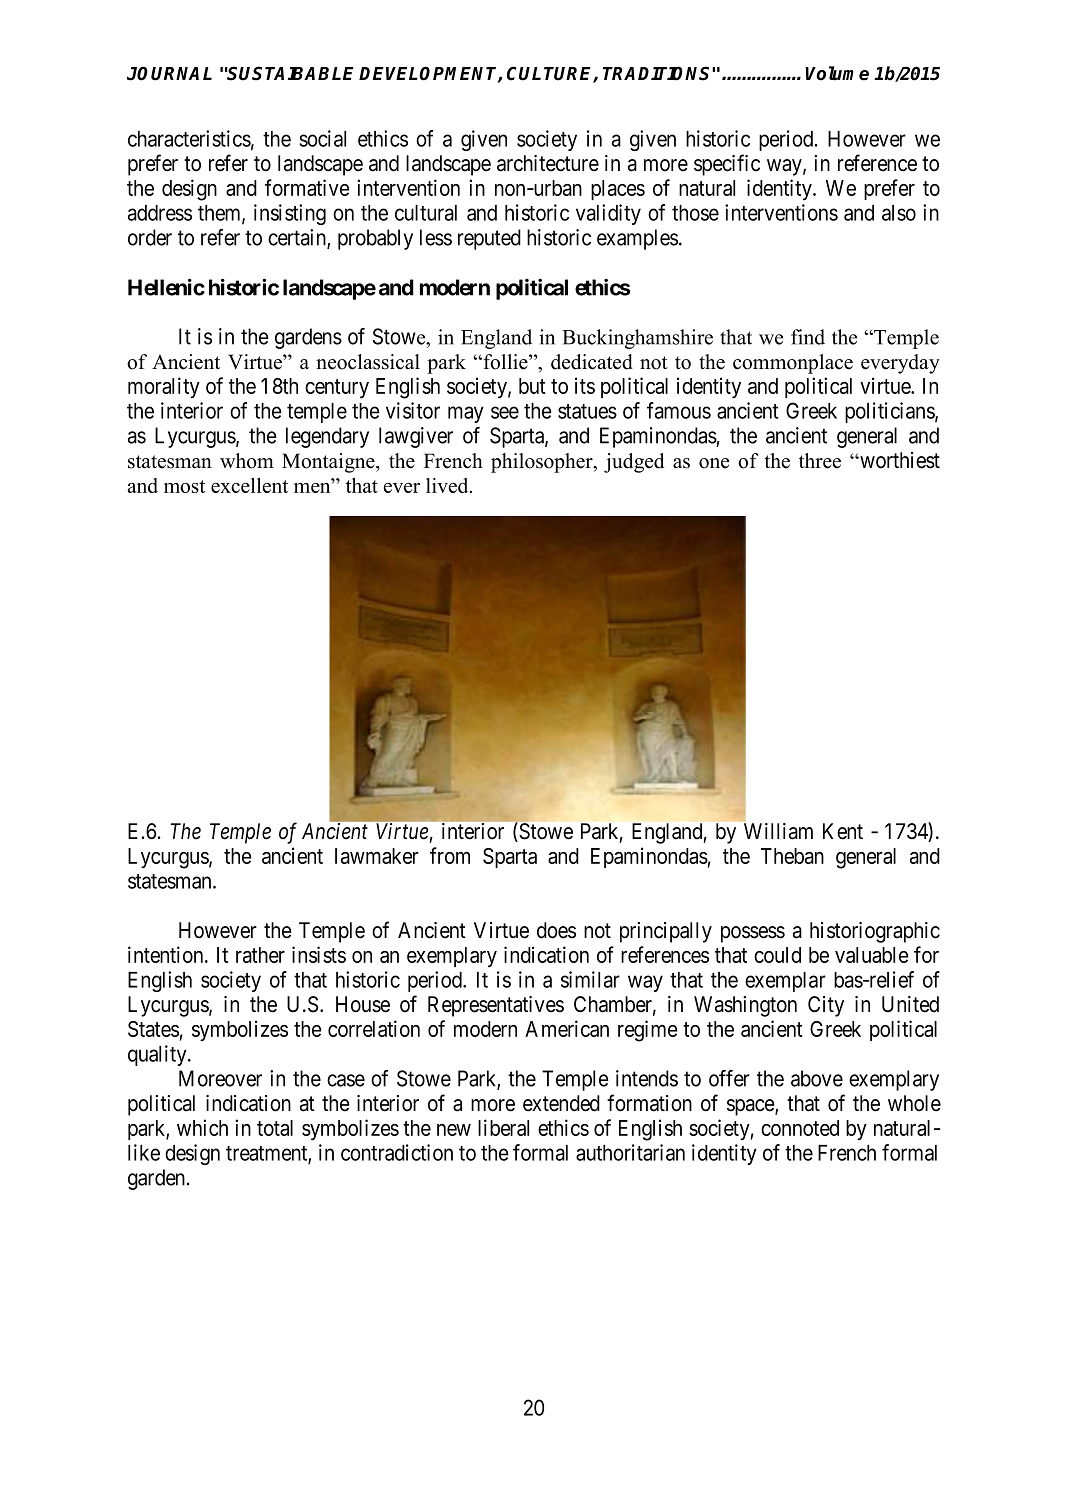  Describe the element at coordinates (275, 1128) in the screenshot. I see `total` at that location.
